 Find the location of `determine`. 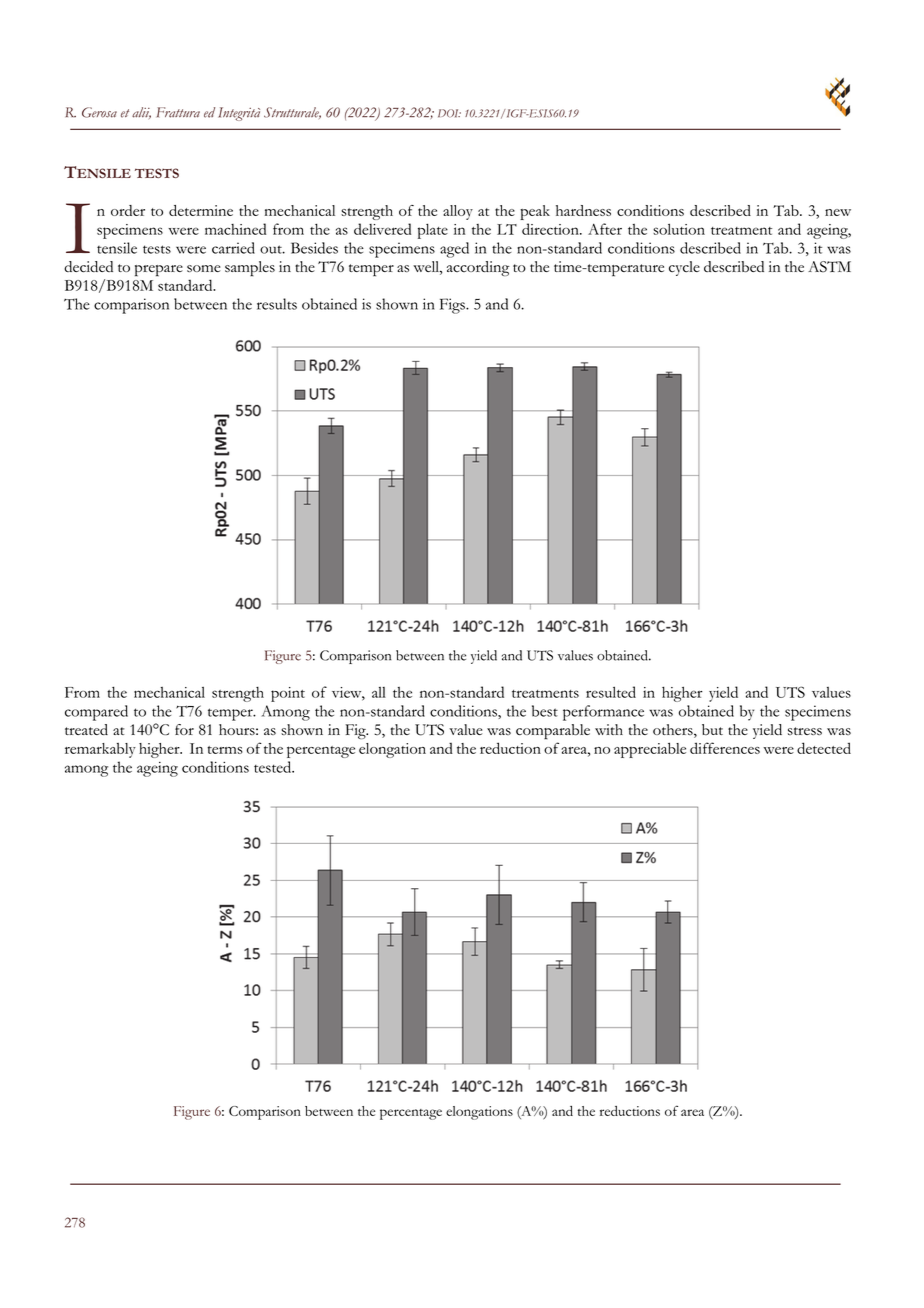

determine is located at coordinates (201, 210).
